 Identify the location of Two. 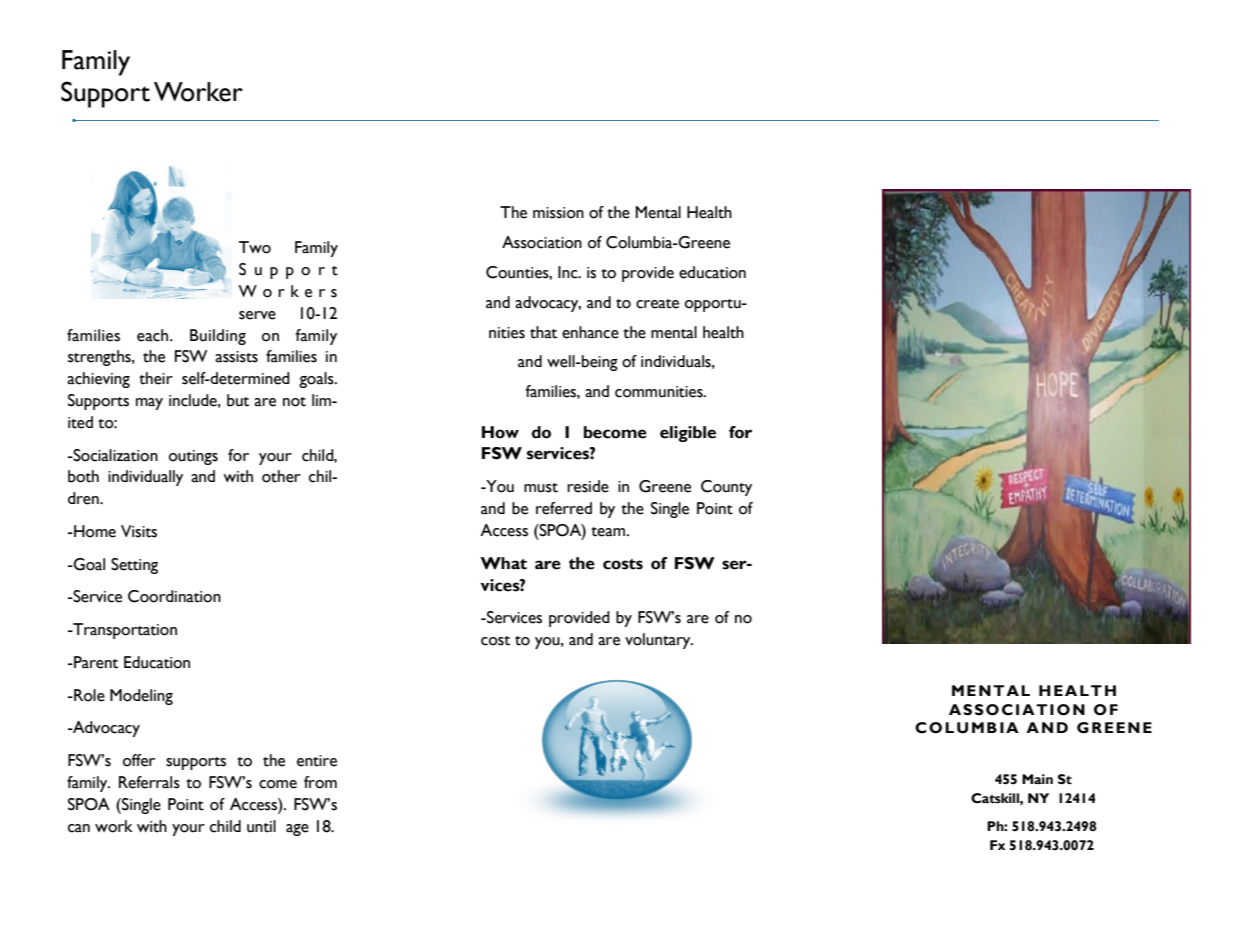
(255, 247).
